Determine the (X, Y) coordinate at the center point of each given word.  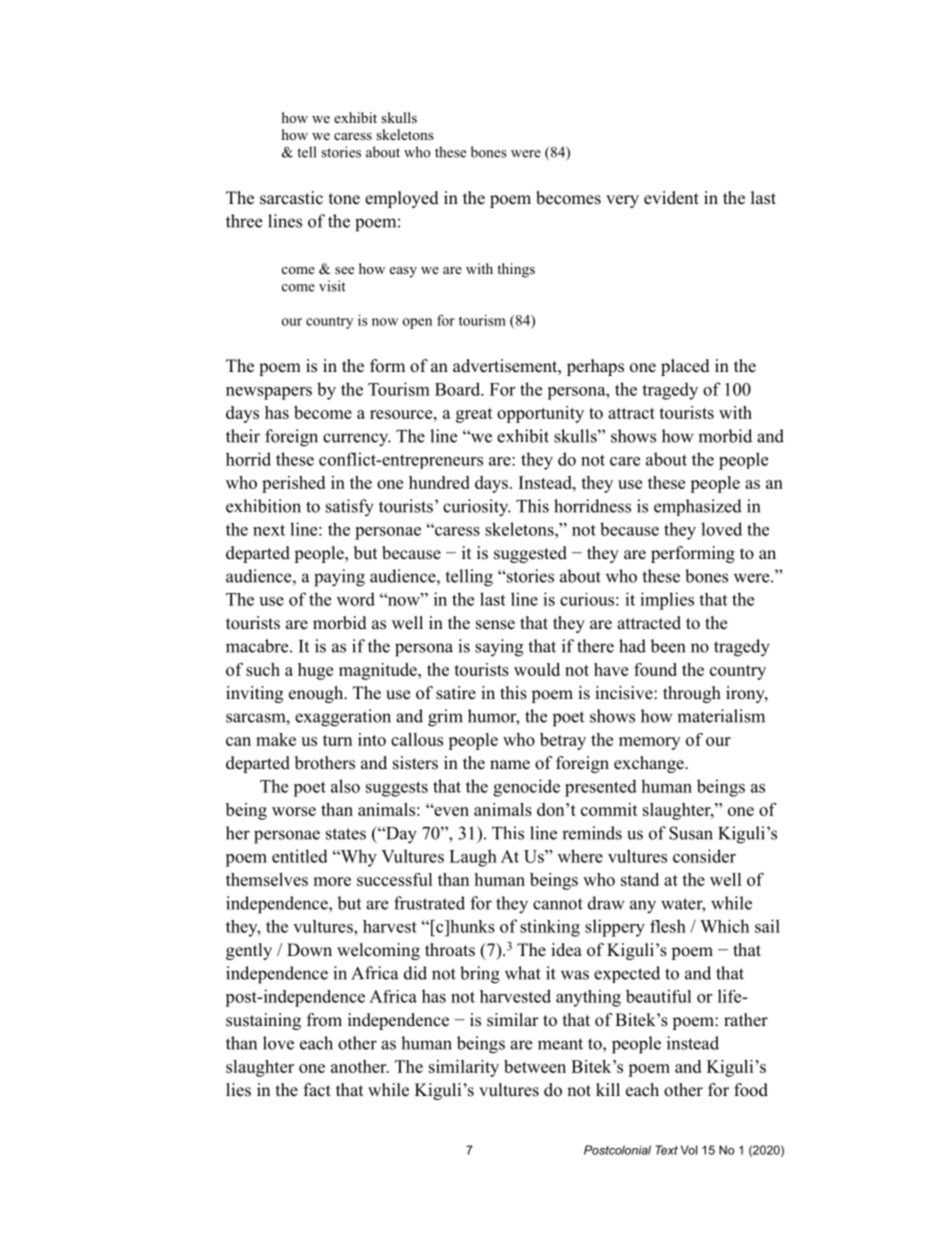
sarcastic (291, 198)
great (474, 415)
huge (315, 671)
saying (499, 648)
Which (724, 926)
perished (293, 484)
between (535, 1066)
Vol (689, 1150)
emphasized (698, 507)
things (516, 270)
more (332, 881)
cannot (558, 904)
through (692, 694)
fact (317, 1090)
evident (671, 198)
